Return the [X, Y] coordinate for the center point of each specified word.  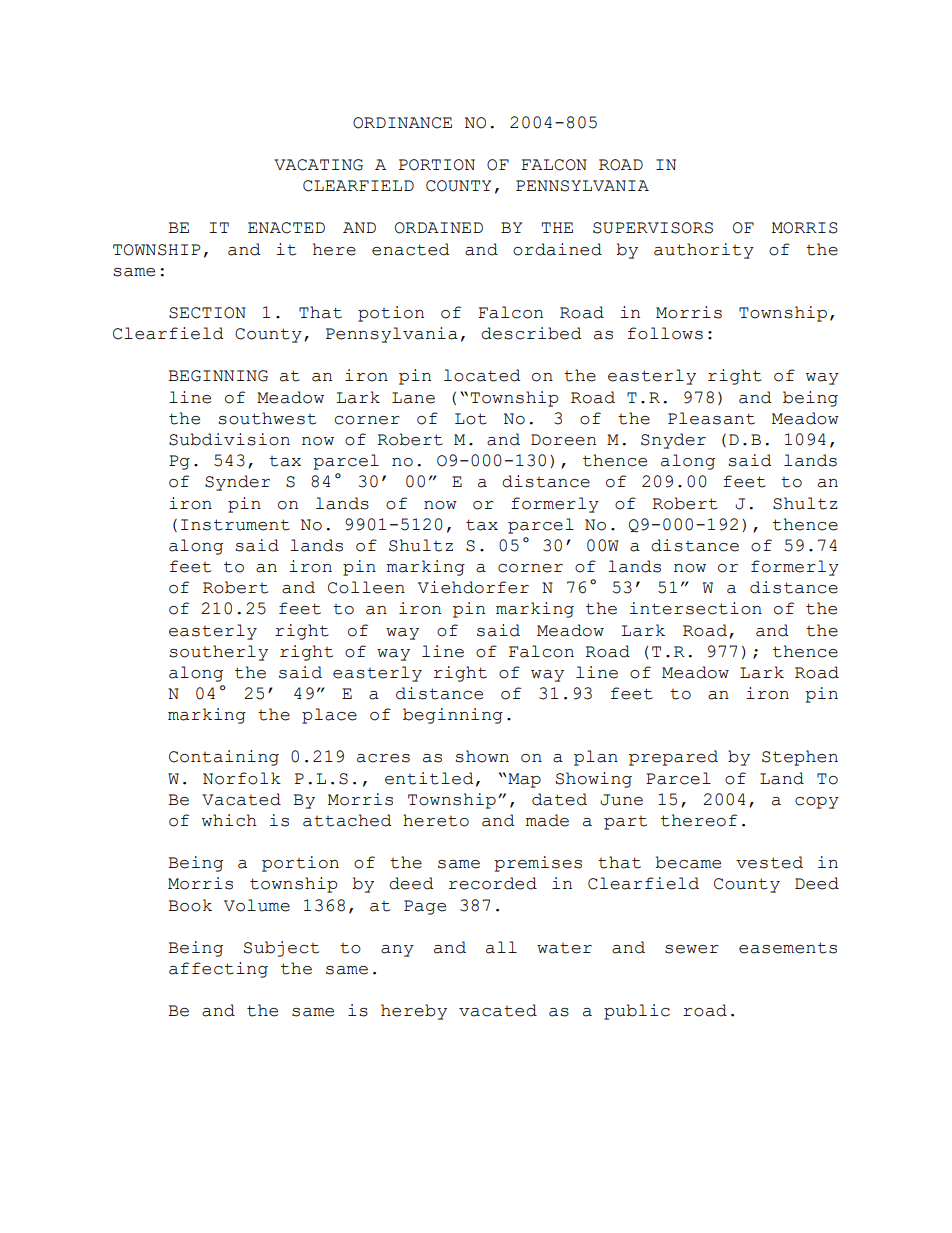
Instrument [235, 525]
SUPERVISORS [653, 228]
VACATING [318, 165]
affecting [218, 970]
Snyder [673, 441]
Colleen [366, 587]
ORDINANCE [402, 123]
